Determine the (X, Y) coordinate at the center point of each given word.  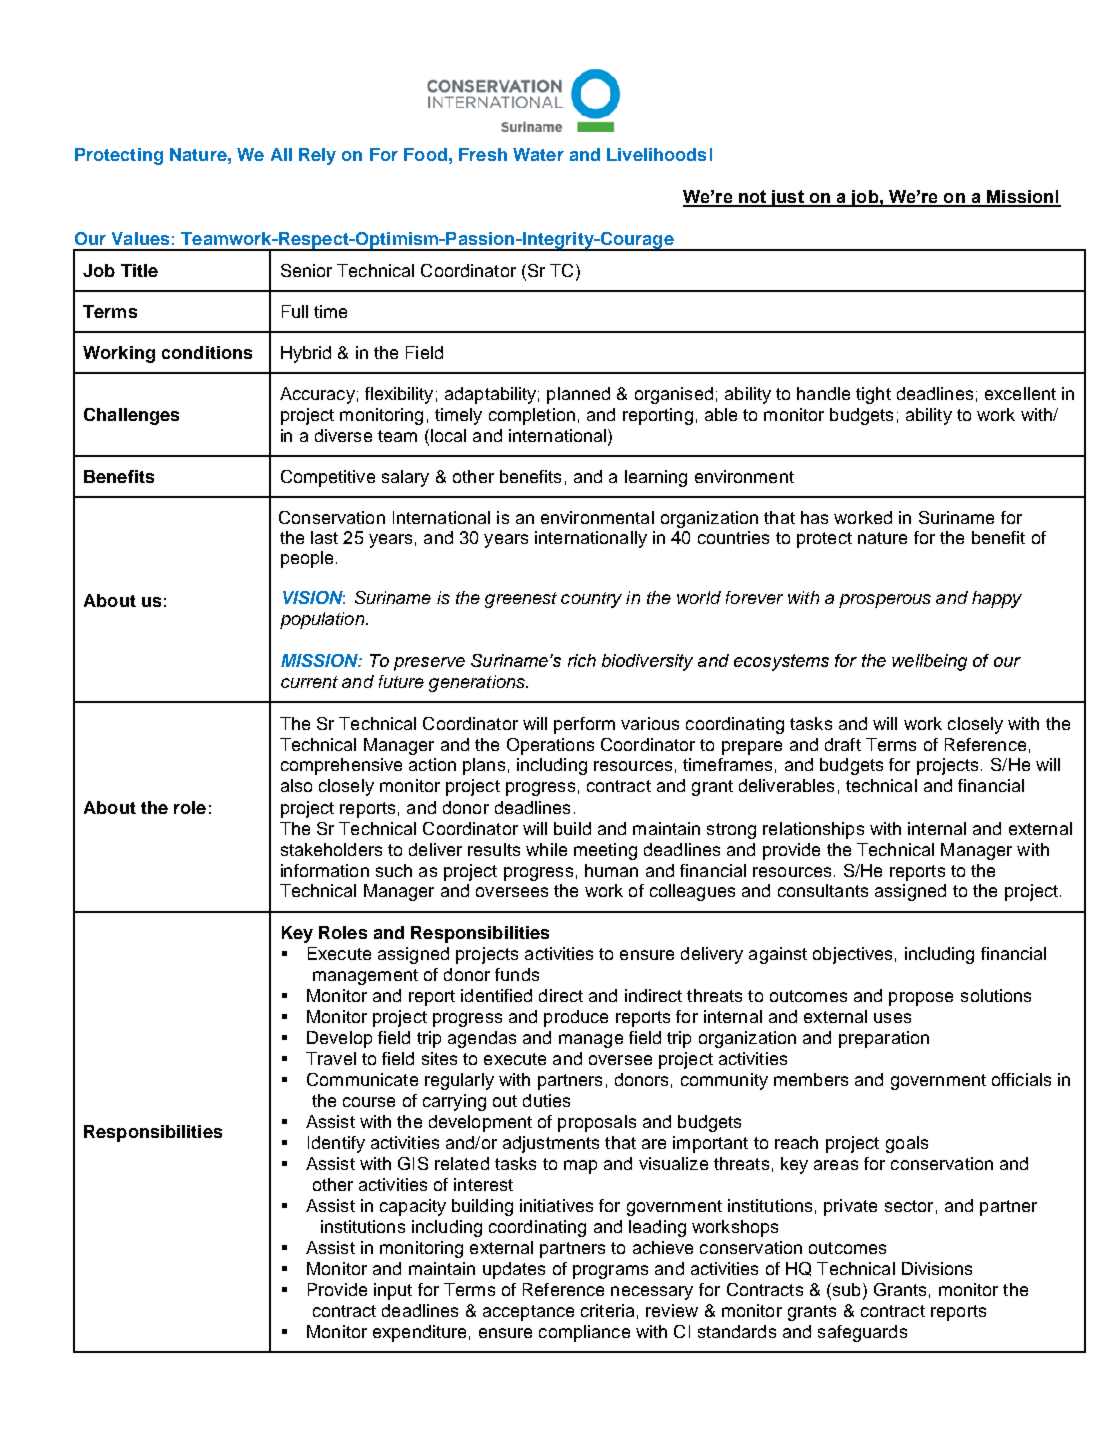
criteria (607, 1310)
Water (538, 154)
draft (843, 744)
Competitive (328, 478)
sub (845, 1291)
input (393, 1291)
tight (873, 395)
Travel (331, 1058)
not (752, 198)
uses (892, 1018)
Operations (550, 746)
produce (576, 1018)
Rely (317, 156)
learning (656, 478)
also (296, 785)
